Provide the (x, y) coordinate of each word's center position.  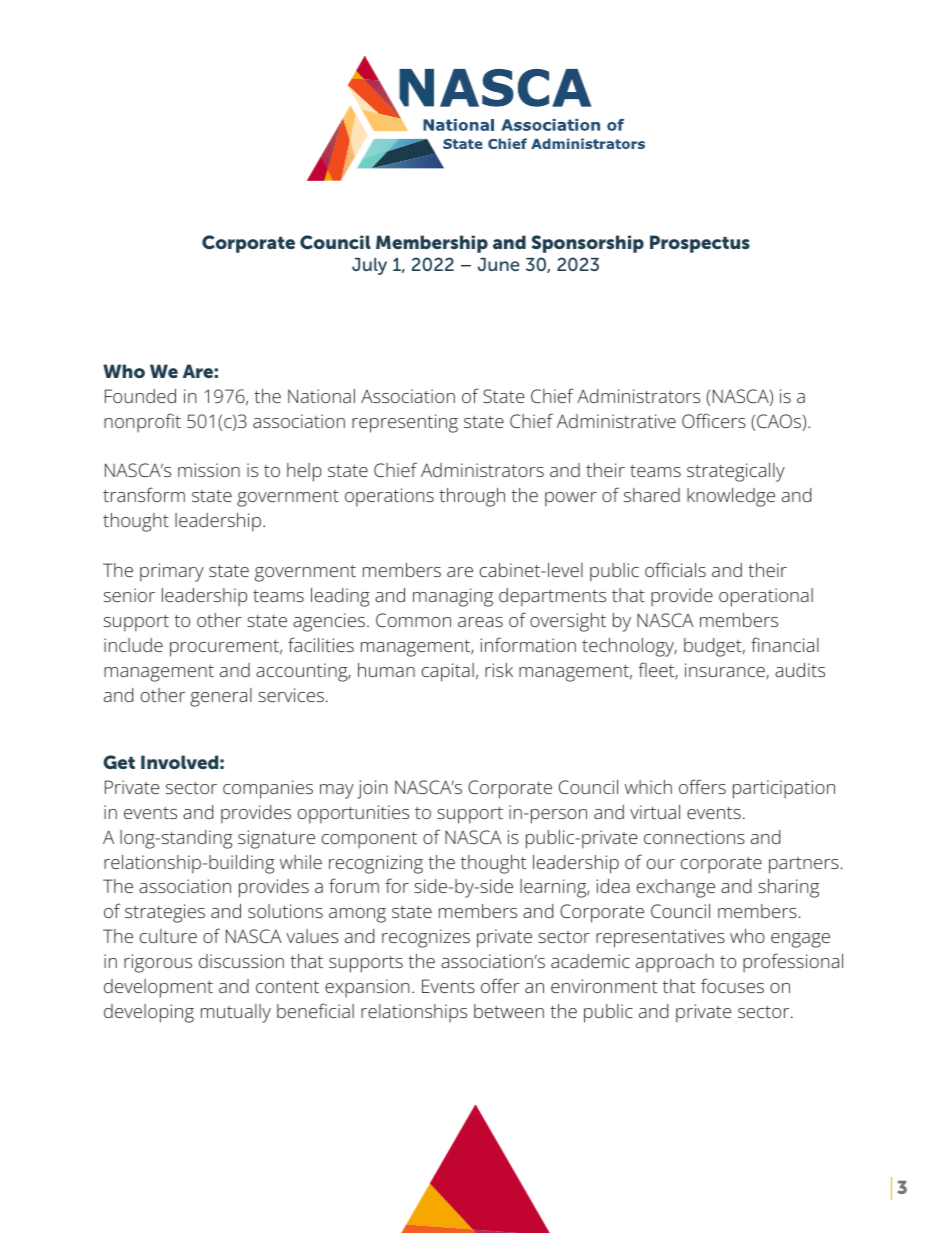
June (499, 264)
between (509, 1011)
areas (480, 622)
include (133, 645)
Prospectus (700, 244)
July (369, 266)
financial (785, 644)
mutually (236, 1013)
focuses (732, 985)
